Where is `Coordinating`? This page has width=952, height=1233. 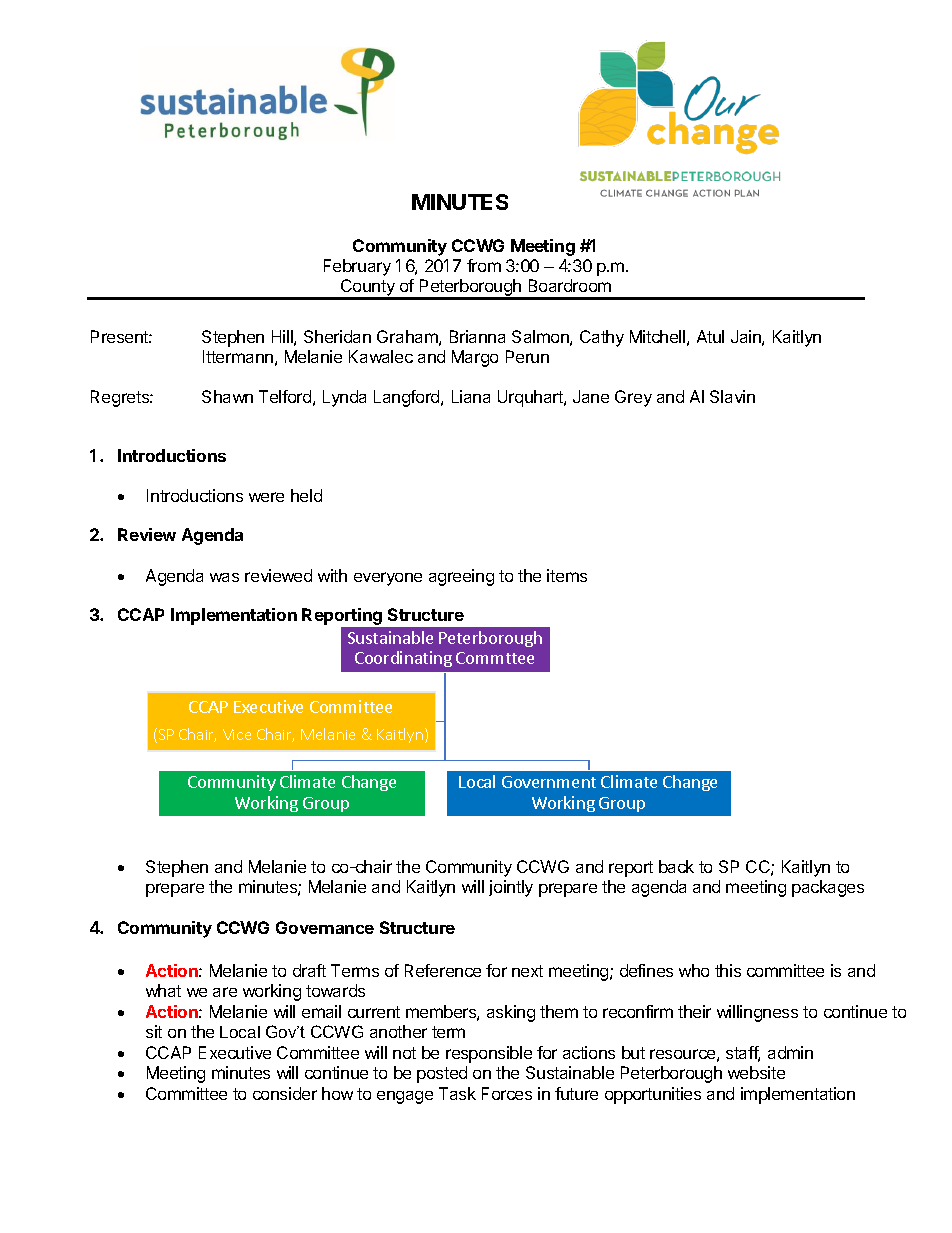 Coordinating is located at coordinates (403, 659).
